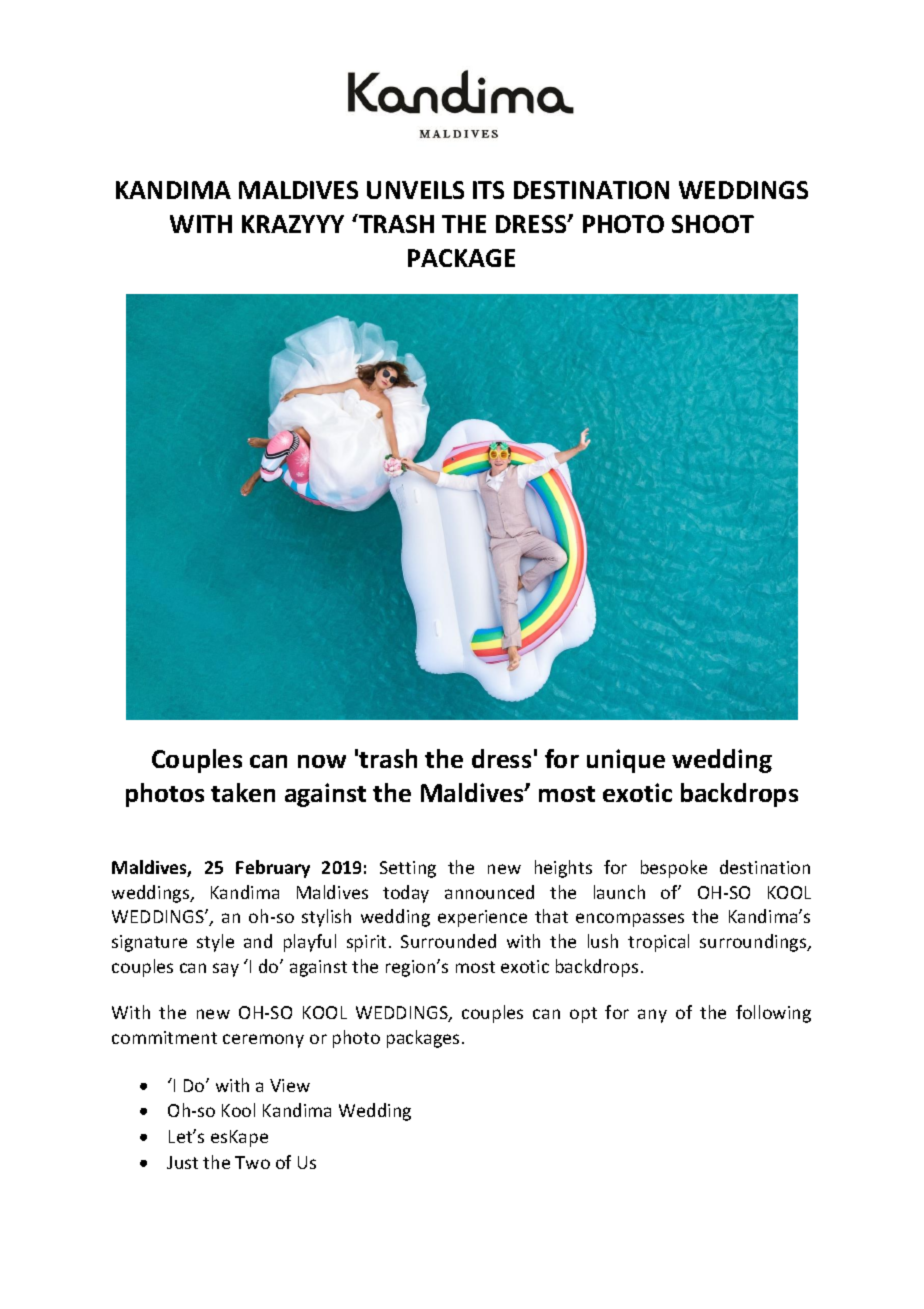 This screenshot has width=924, height=1309. What do you see at coordinates (415, 190) in the screenshot?
I see `UNVEILS` at bounding box center [415, 190].
